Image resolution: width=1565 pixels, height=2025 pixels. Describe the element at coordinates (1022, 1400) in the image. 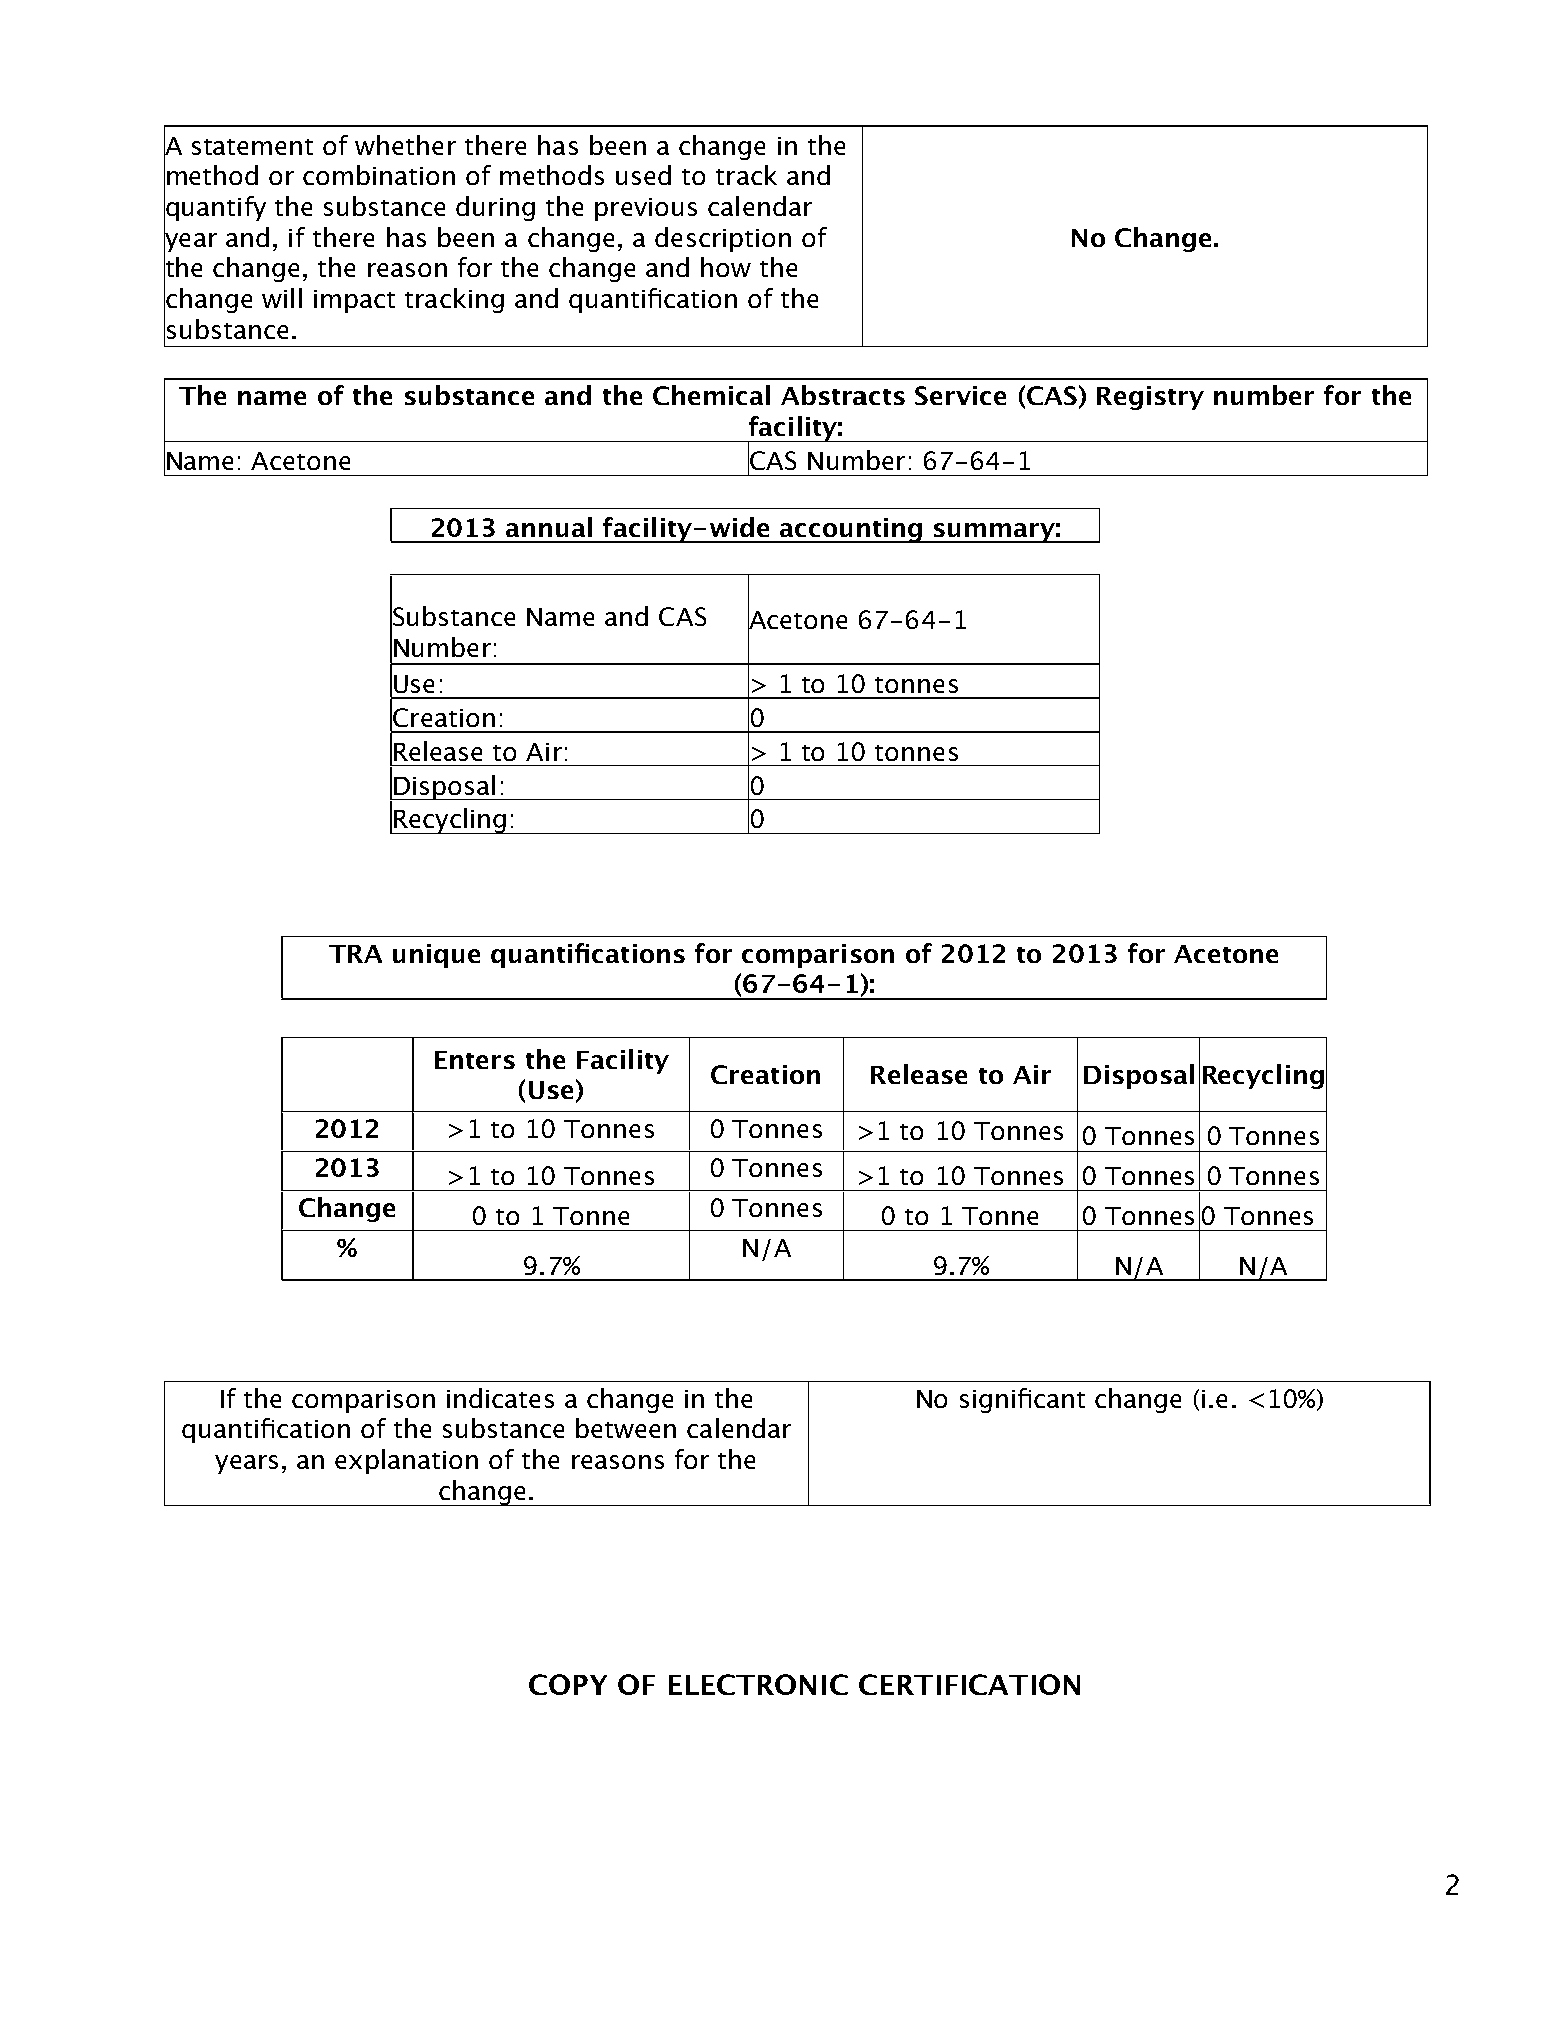

I see `significant` at that location.
